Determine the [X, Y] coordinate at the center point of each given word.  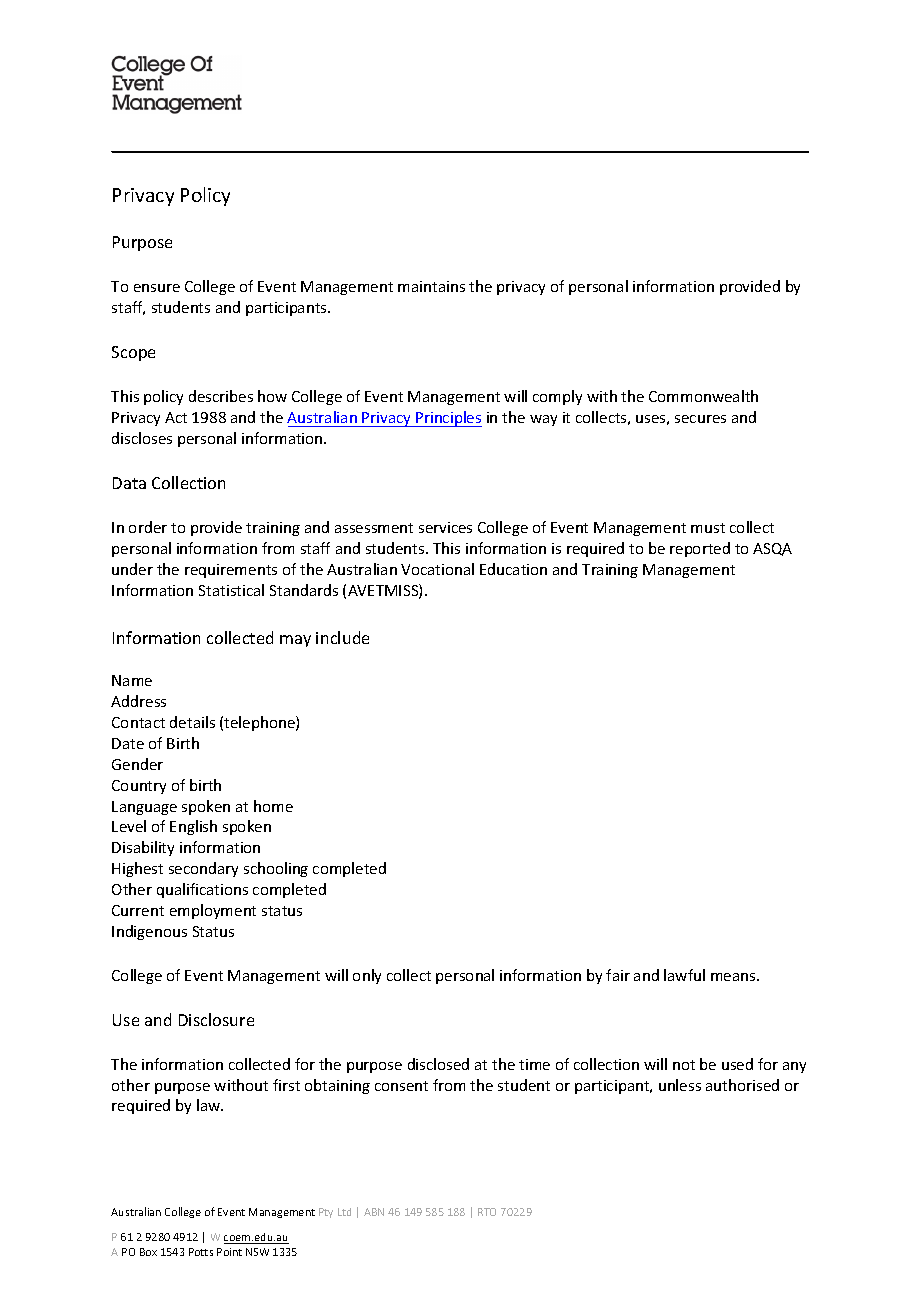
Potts [201, 1252]
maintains [431, 286]
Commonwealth [703, 396]
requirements [231, 571]
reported [700, 549]
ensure [157, 288]
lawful [684, 975]
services [445, 527]
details [192, 722]
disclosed [438, 1064]
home [273, 806]
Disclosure [216, 1019]
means [734, 977]
